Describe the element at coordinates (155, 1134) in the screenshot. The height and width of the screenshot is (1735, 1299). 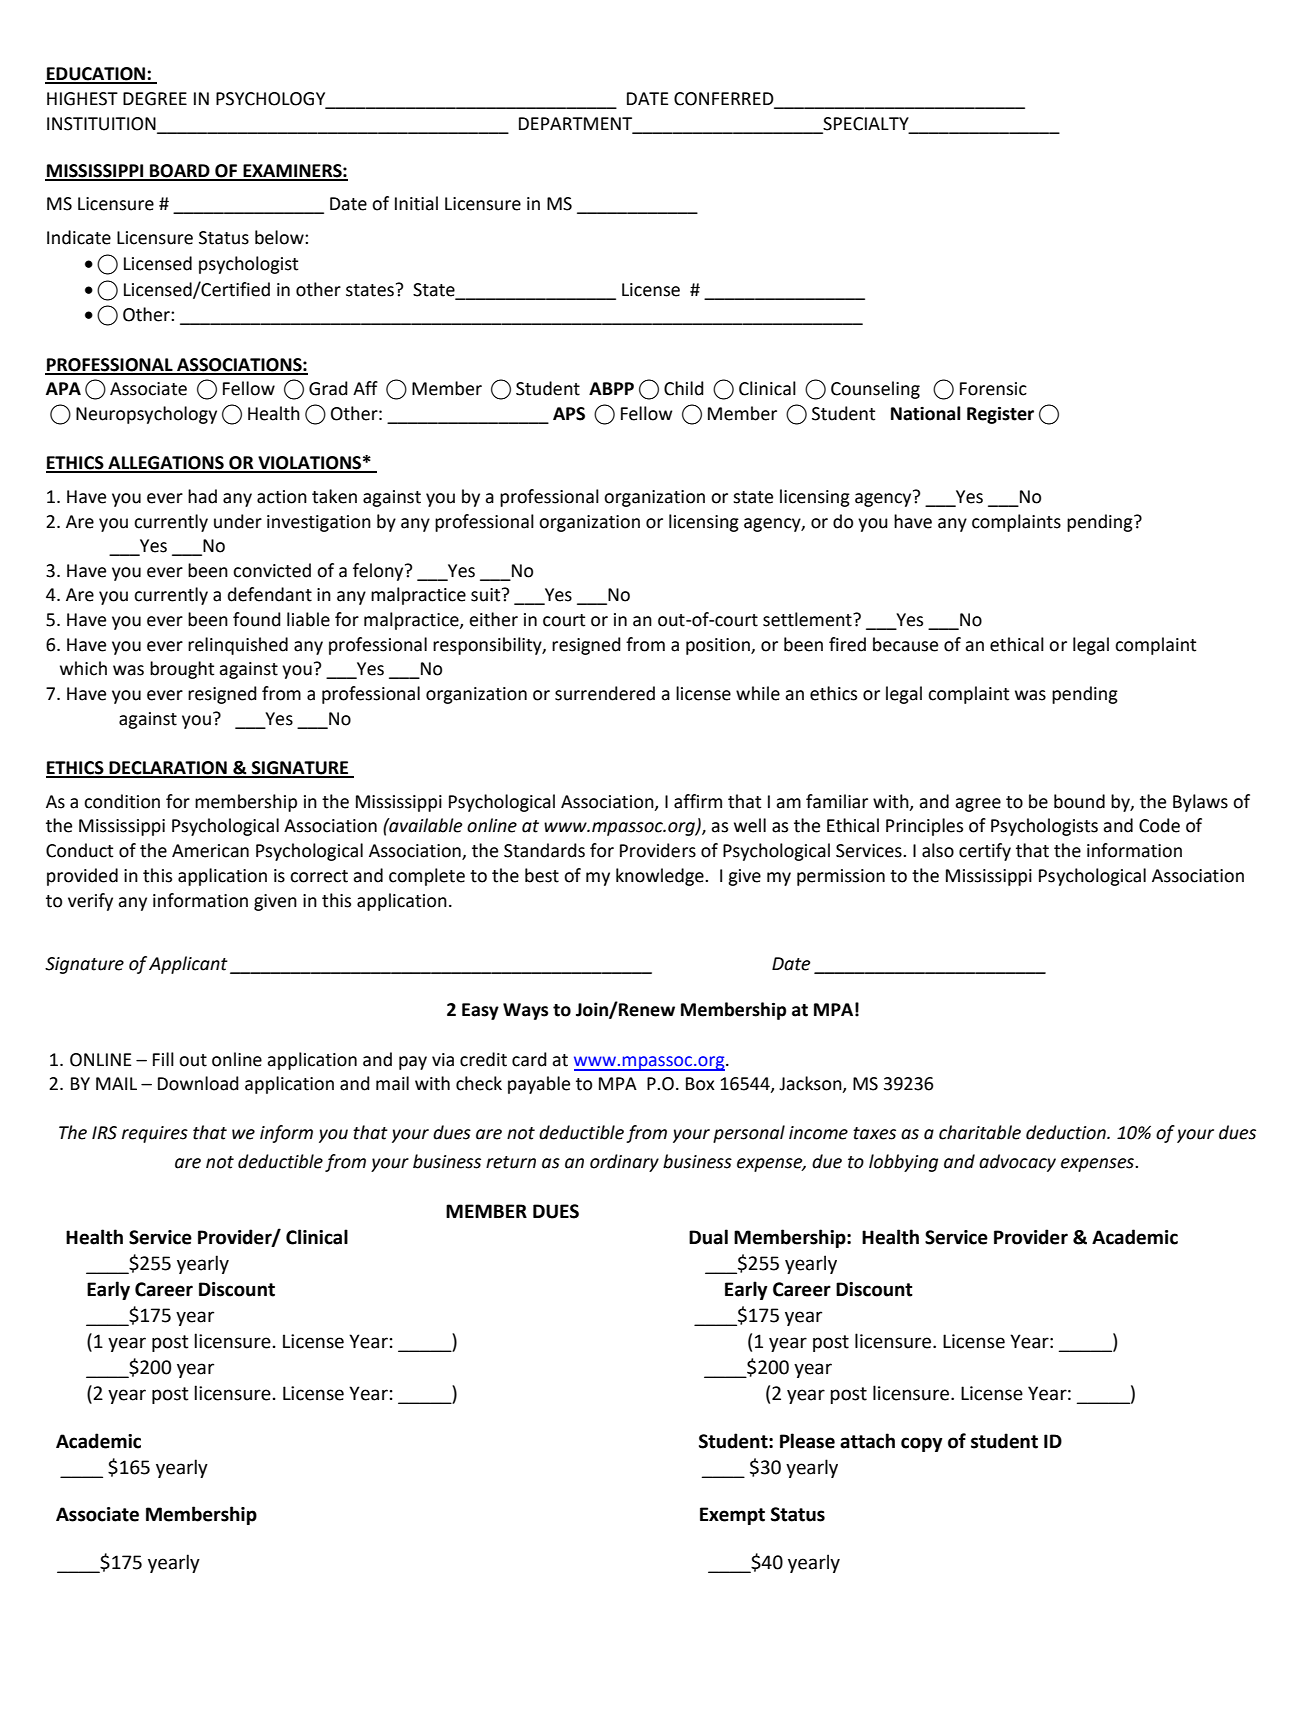
I see `requires` at that location.
